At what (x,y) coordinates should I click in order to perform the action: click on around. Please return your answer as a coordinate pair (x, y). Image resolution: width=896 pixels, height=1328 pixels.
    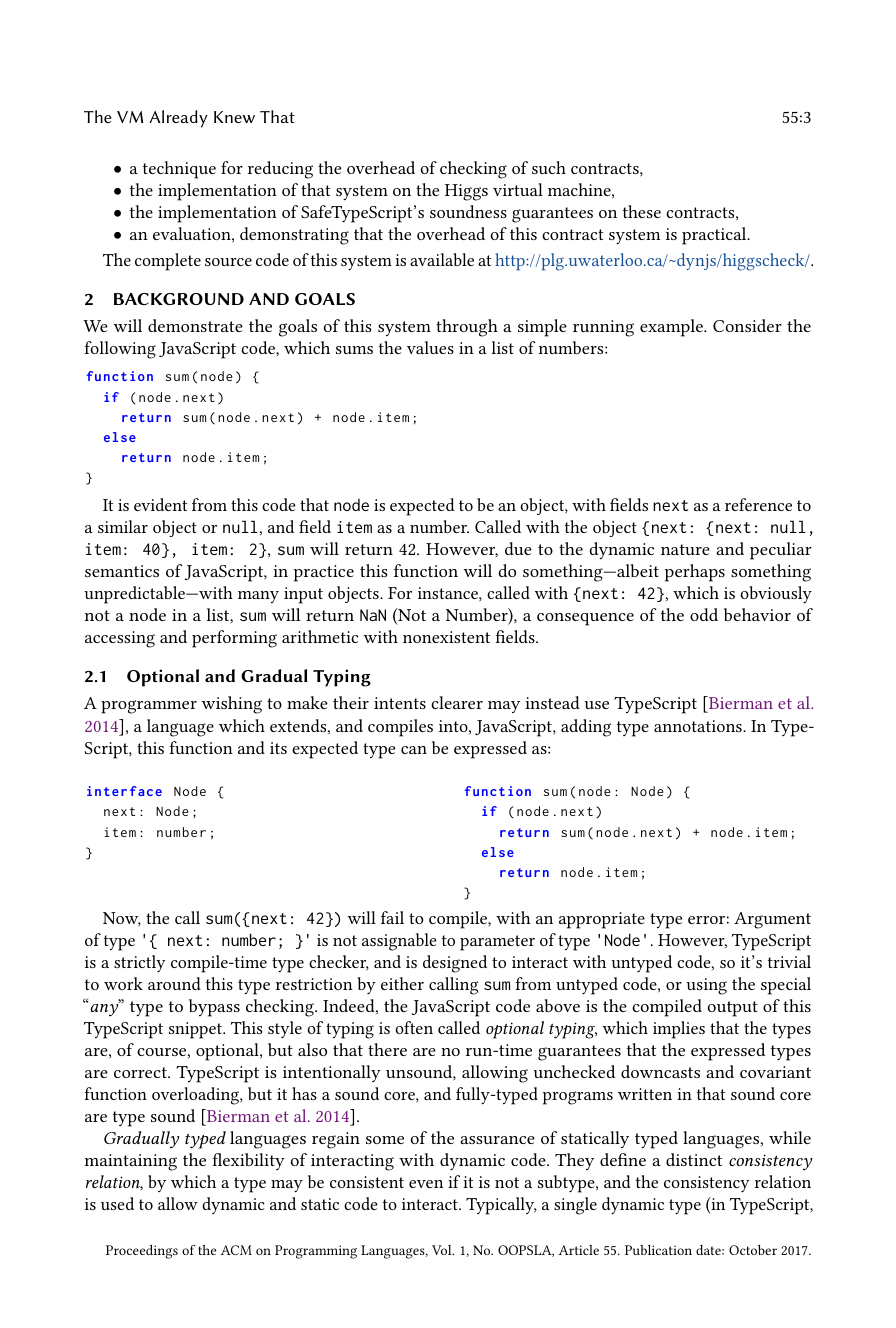
    Looking at the image, I should click on (174, 983).
